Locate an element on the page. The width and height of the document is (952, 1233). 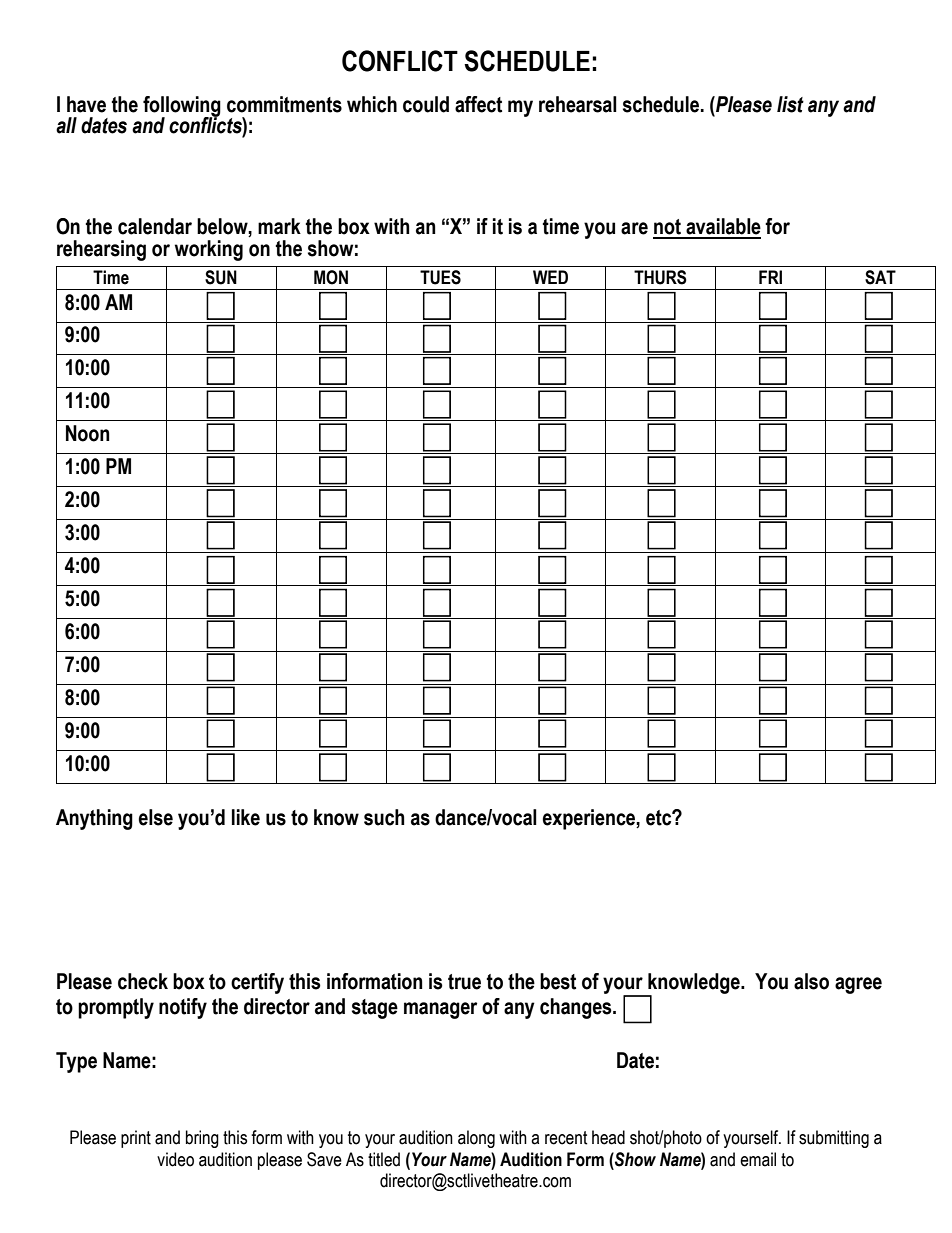
FRI is located at coordinates (770, 277).
